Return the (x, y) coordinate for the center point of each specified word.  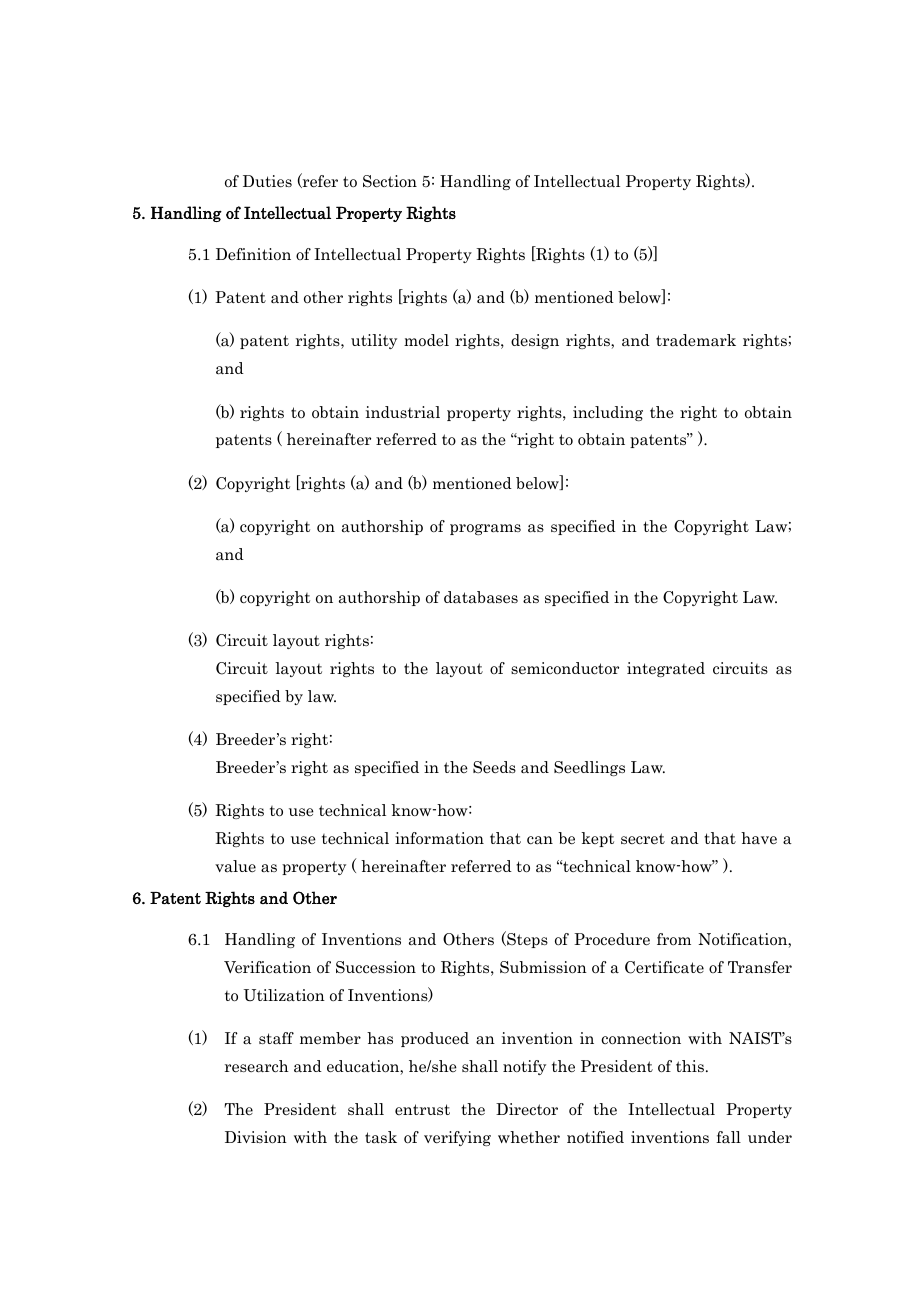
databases (481, 597)
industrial (403, 412)
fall (728, 1137)
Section (390, 181)
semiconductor (565, 668)
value (235, 866)
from (674, 939)
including (608, 413)
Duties (267, 181)
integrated (666, 669)
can (540, 840)
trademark (696, 340)
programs (485, 529)
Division (256, 1137)
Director (527, 1109)
